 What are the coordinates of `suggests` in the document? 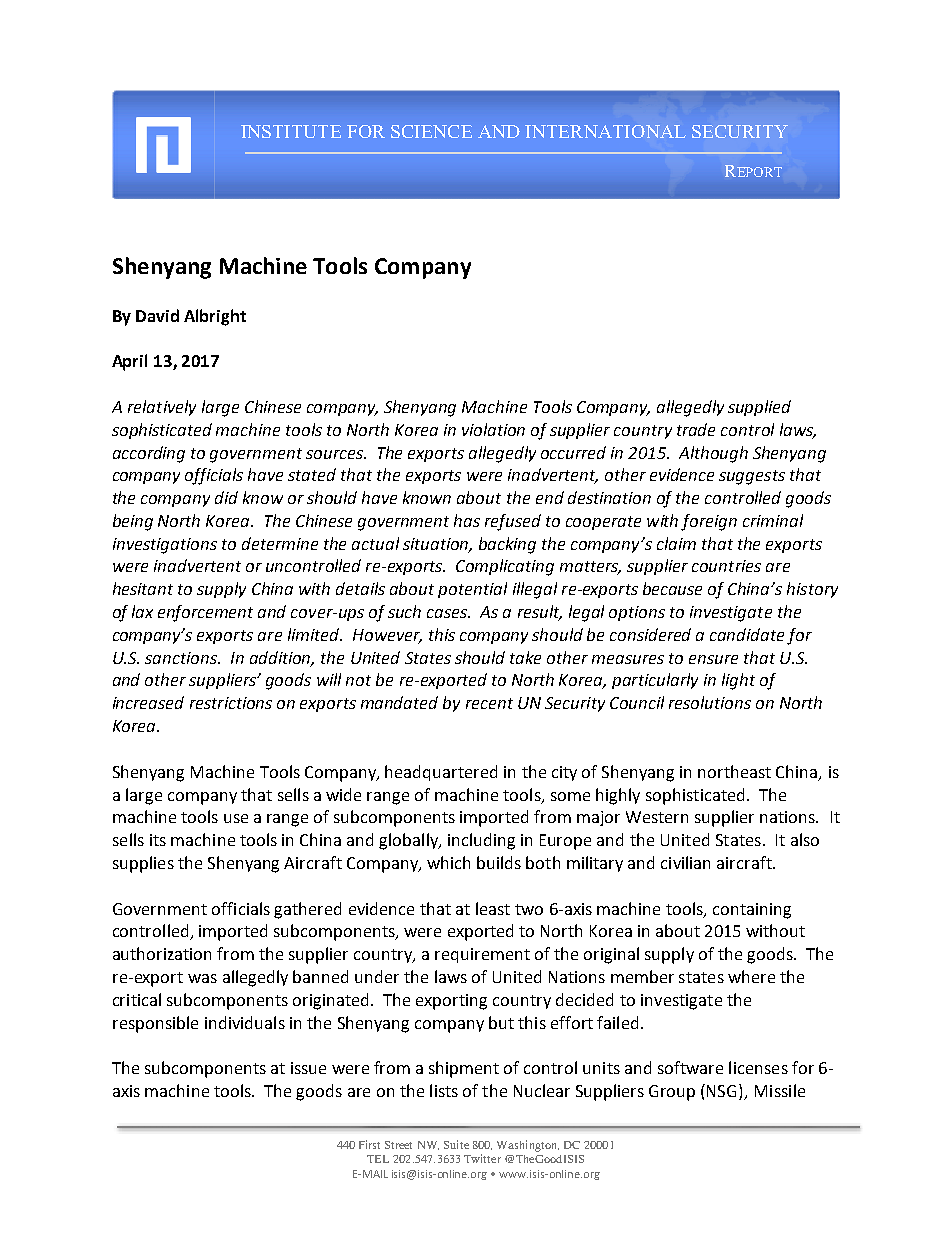 It's located at (752, 477).
